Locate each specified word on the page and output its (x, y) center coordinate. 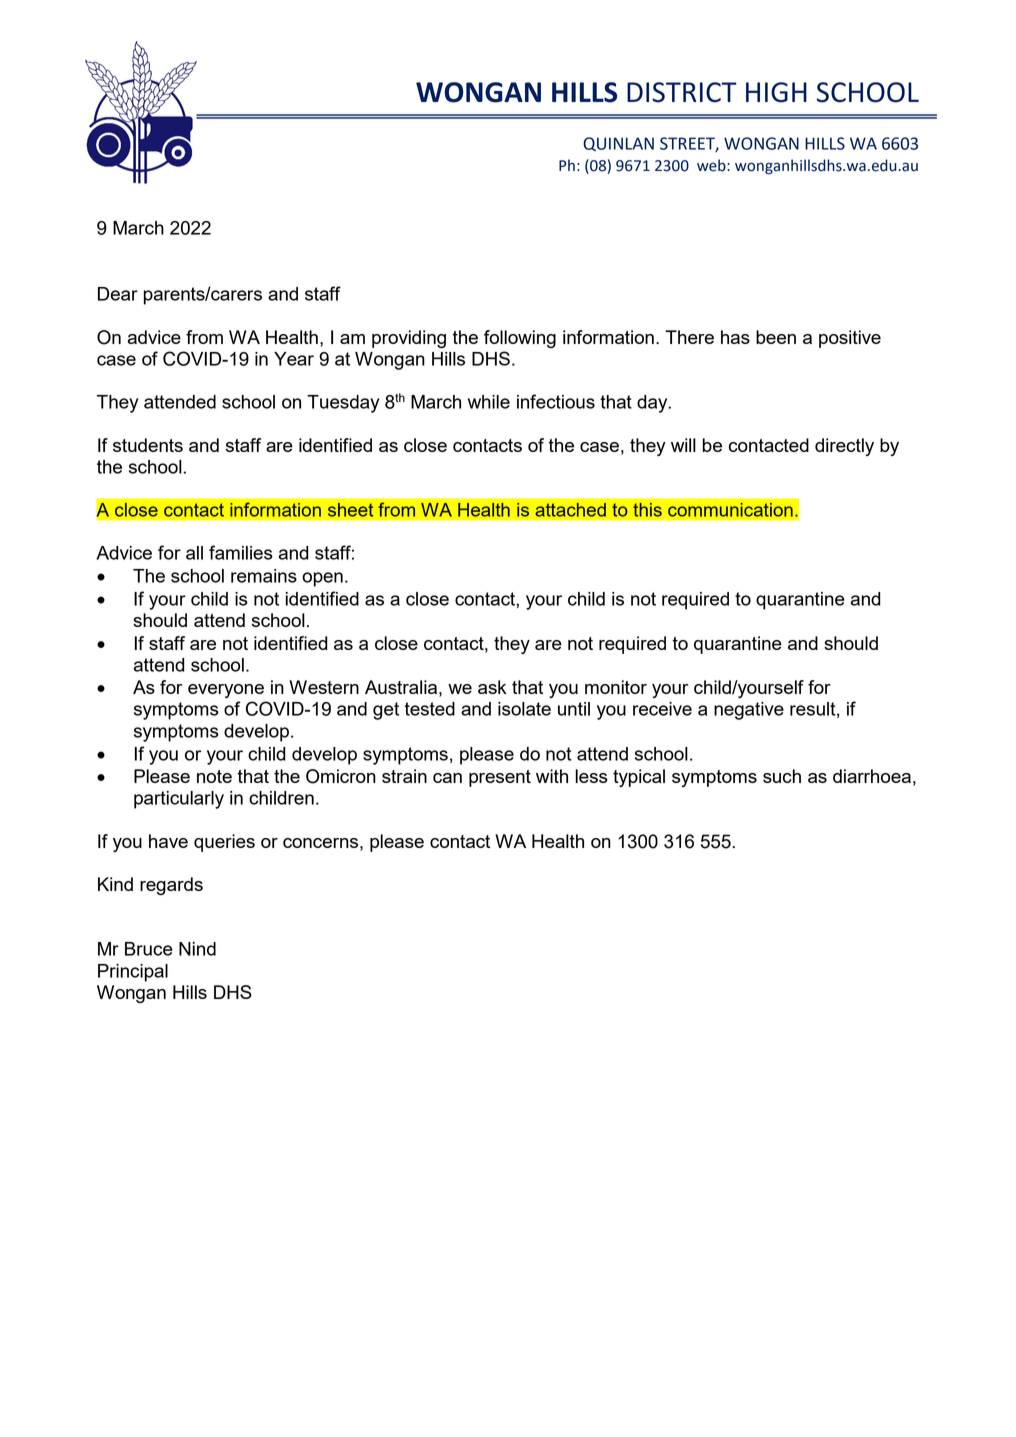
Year (294, 359)
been (776, 337)
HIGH (776, 92)
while (489, 402)
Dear (118, 294)
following (520, 339)
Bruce (149, 949)
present (500, 778)
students (148, 445)
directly (844, 447)
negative (749, 711)
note (214, 776)
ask (492, 687)
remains (264, 576)
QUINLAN (618, 144)
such (782, 776)
